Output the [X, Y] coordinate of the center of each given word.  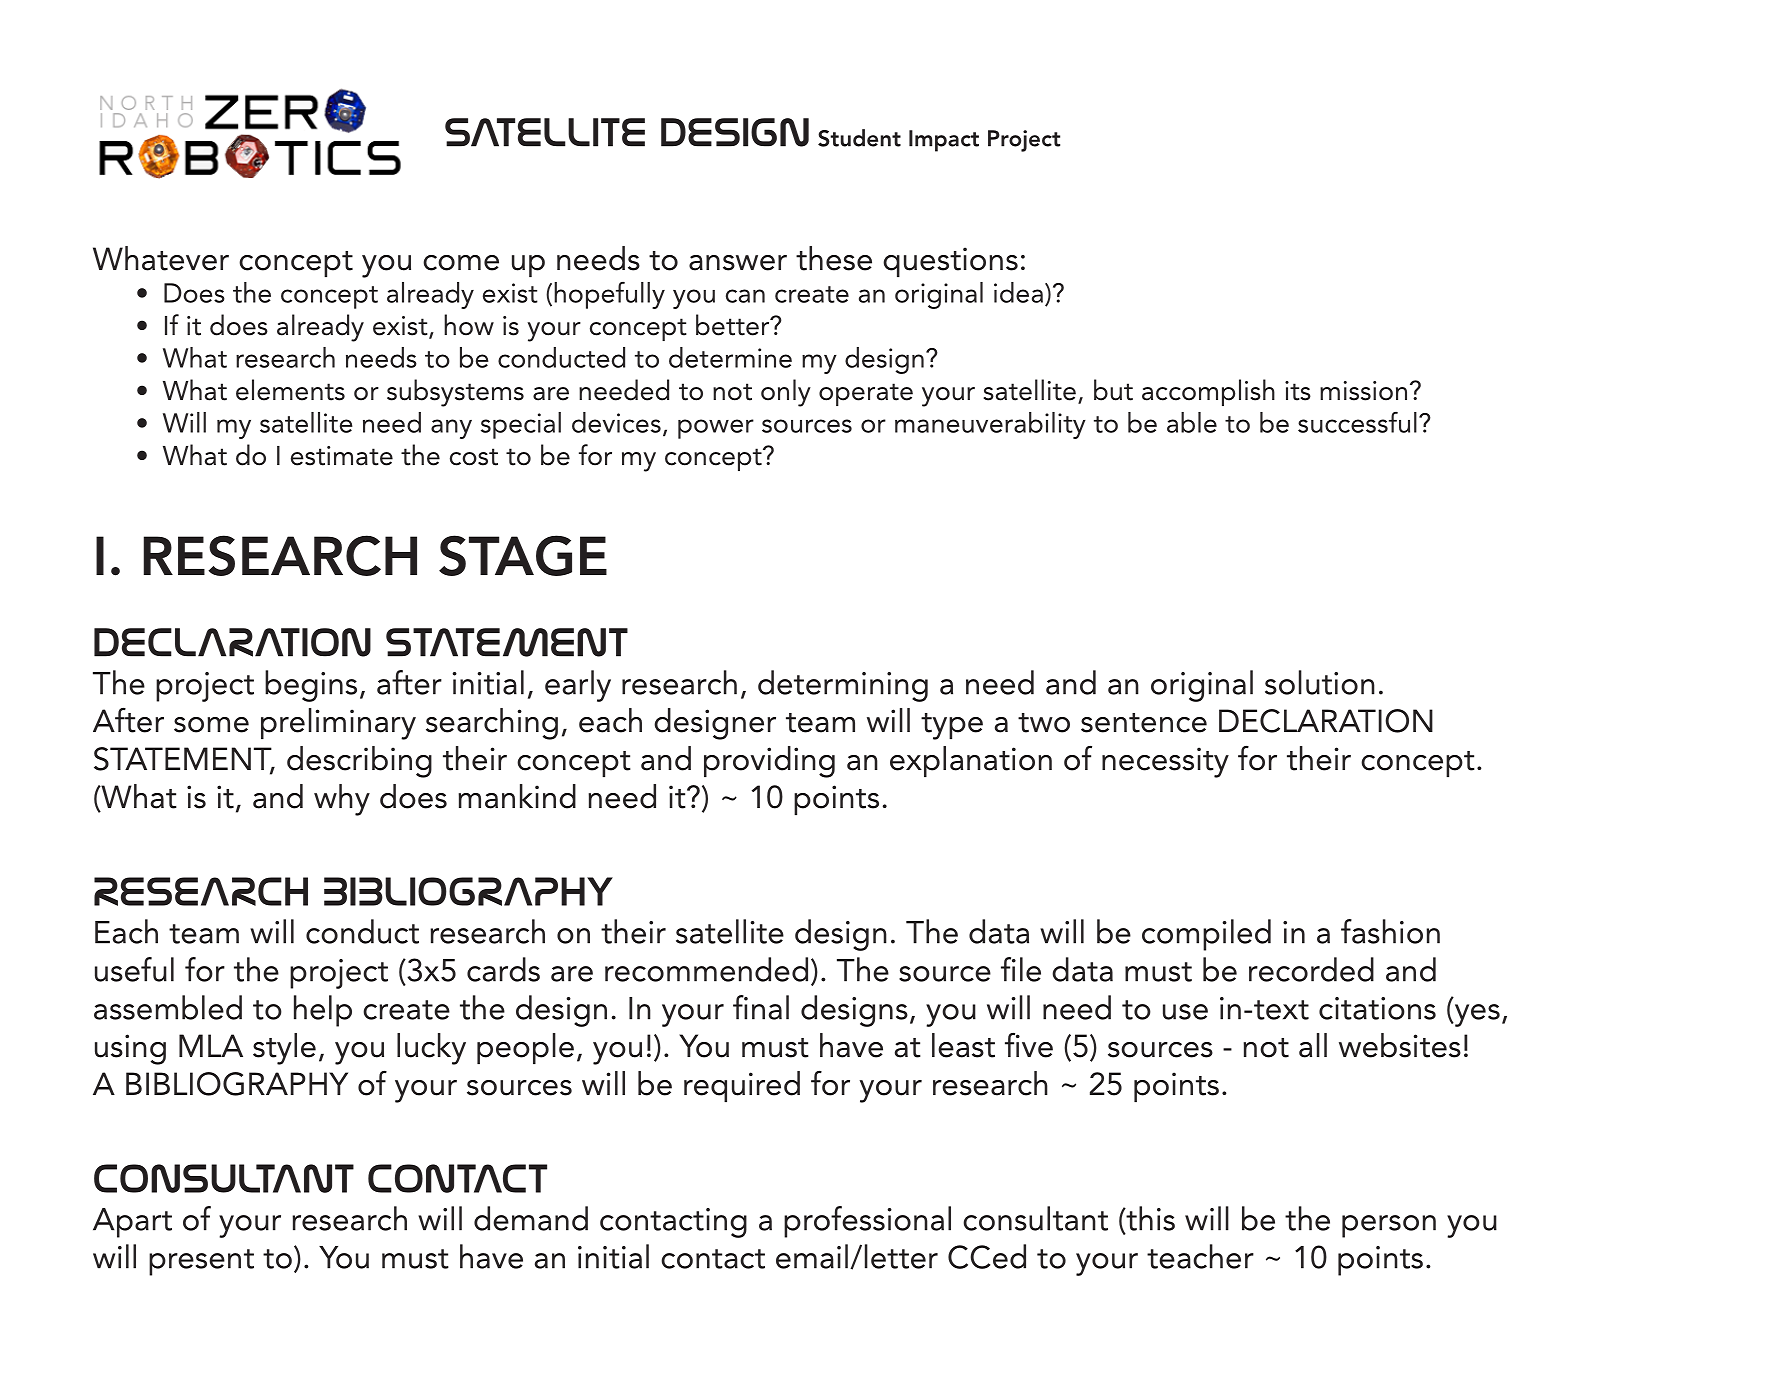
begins [311, 686]
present [201, 1262]
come [461, 263]
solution [1320, 682]
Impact [944, 141]
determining [843, 686]
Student [859, 138]
